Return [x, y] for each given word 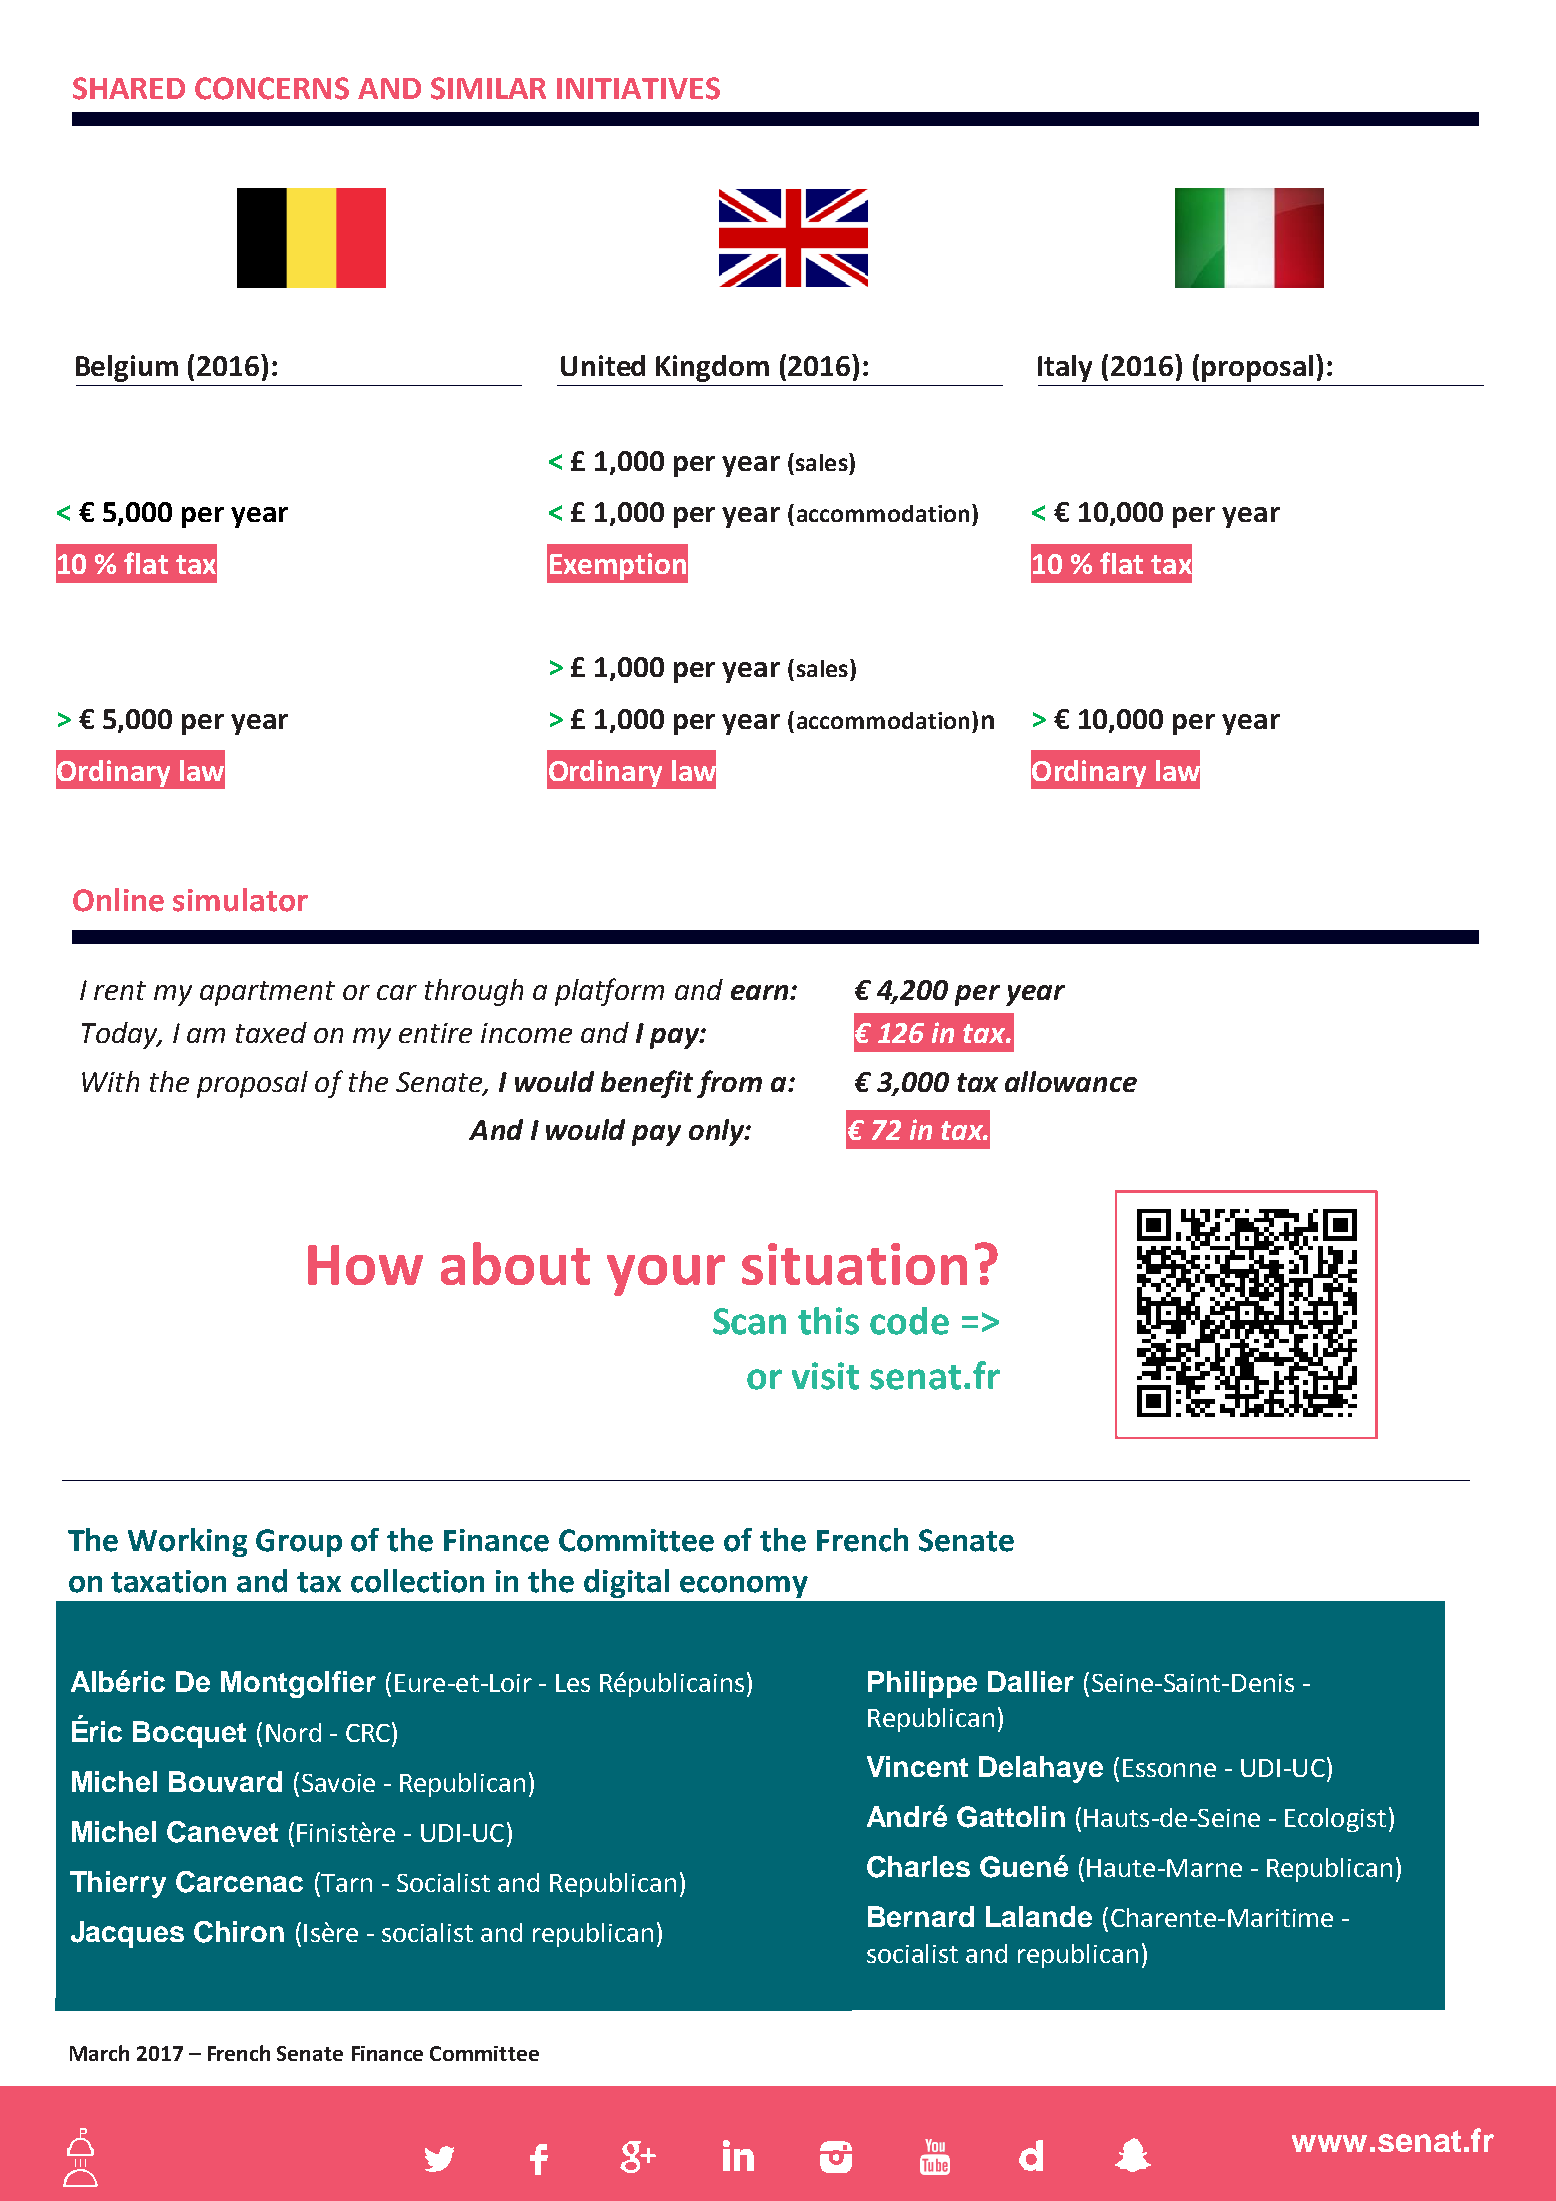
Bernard [921, 1916]
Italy [1065, 368]
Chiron [239, 1932]
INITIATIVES [638, 88]
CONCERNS [272, 88]
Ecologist [1335, 1820]
